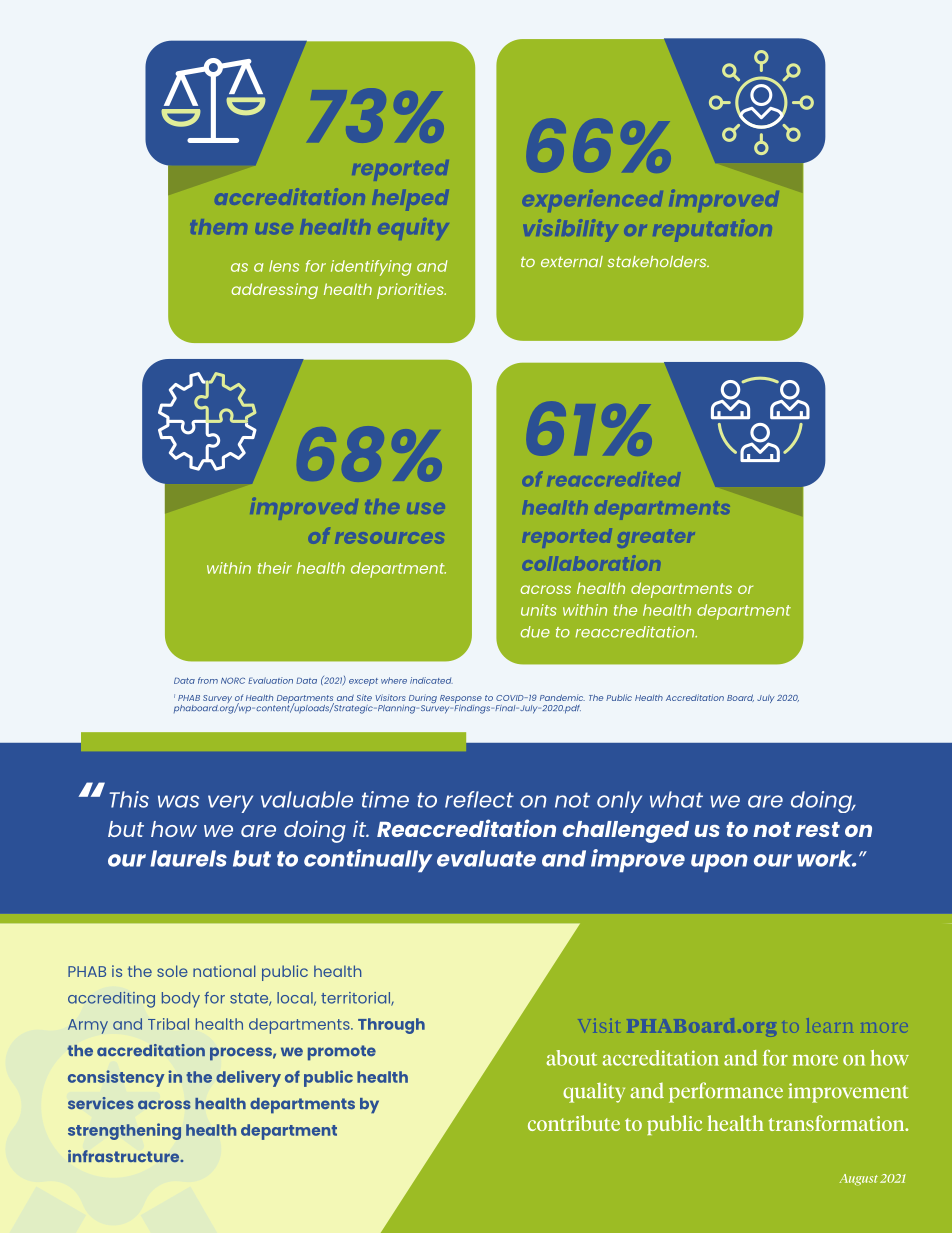 The image size is (952, 1233). What do you see at coordinates (274, 291) in the document?
I see `addressing` at bounding box center [274, 291].
